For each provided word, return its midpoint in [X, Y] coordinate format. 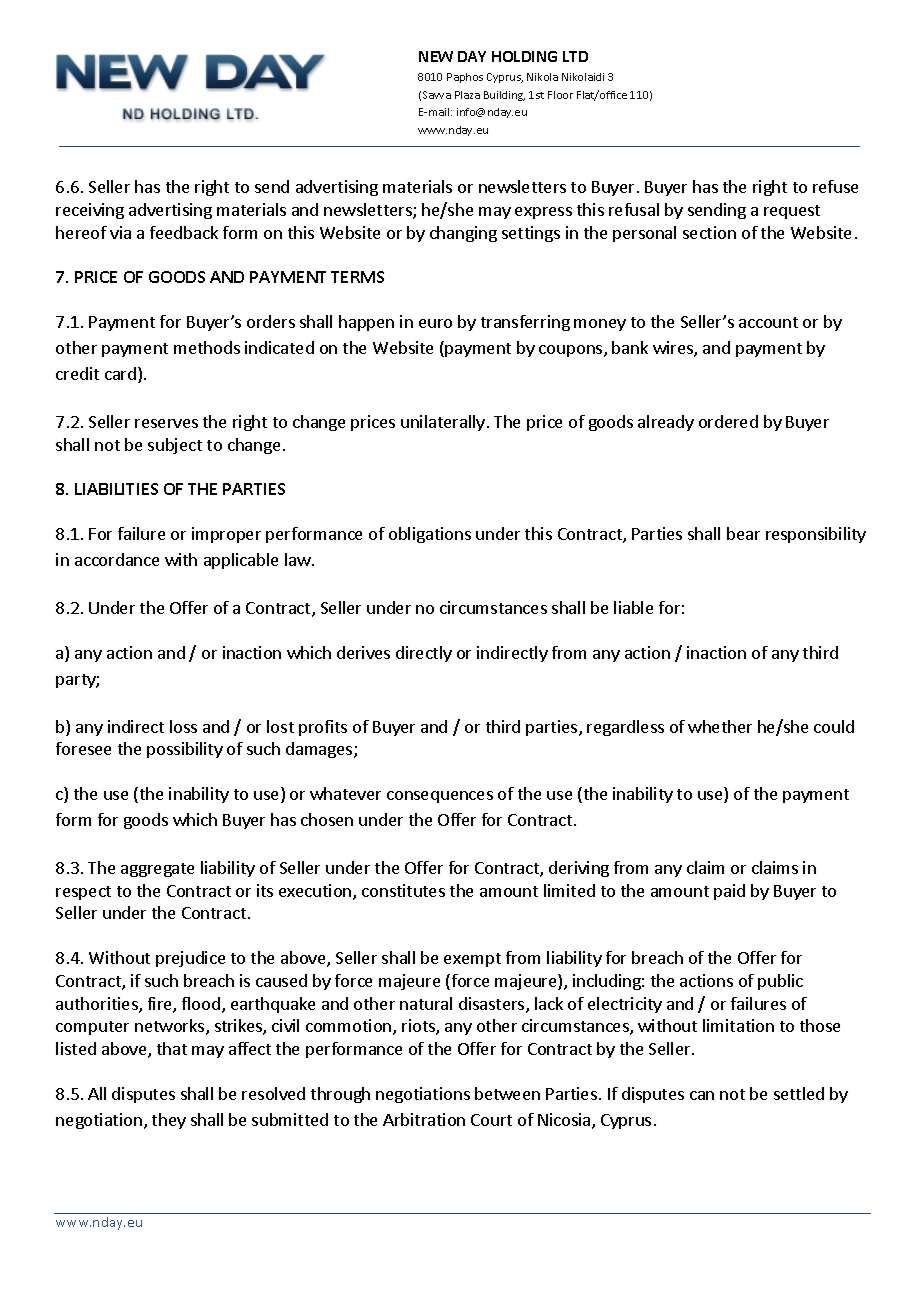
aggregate [157, 870]
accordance [117, 559]
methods [207, 347]
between [507, 1093]
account [768, 322]
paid [729, 892]
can [702, 1095]
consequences [440, 797]
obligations [430, 535]
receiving [90, 211]
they [169, 1121]
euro [435, 323]
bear [743, 533]
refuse [835, 186]
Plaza [467, 95]
